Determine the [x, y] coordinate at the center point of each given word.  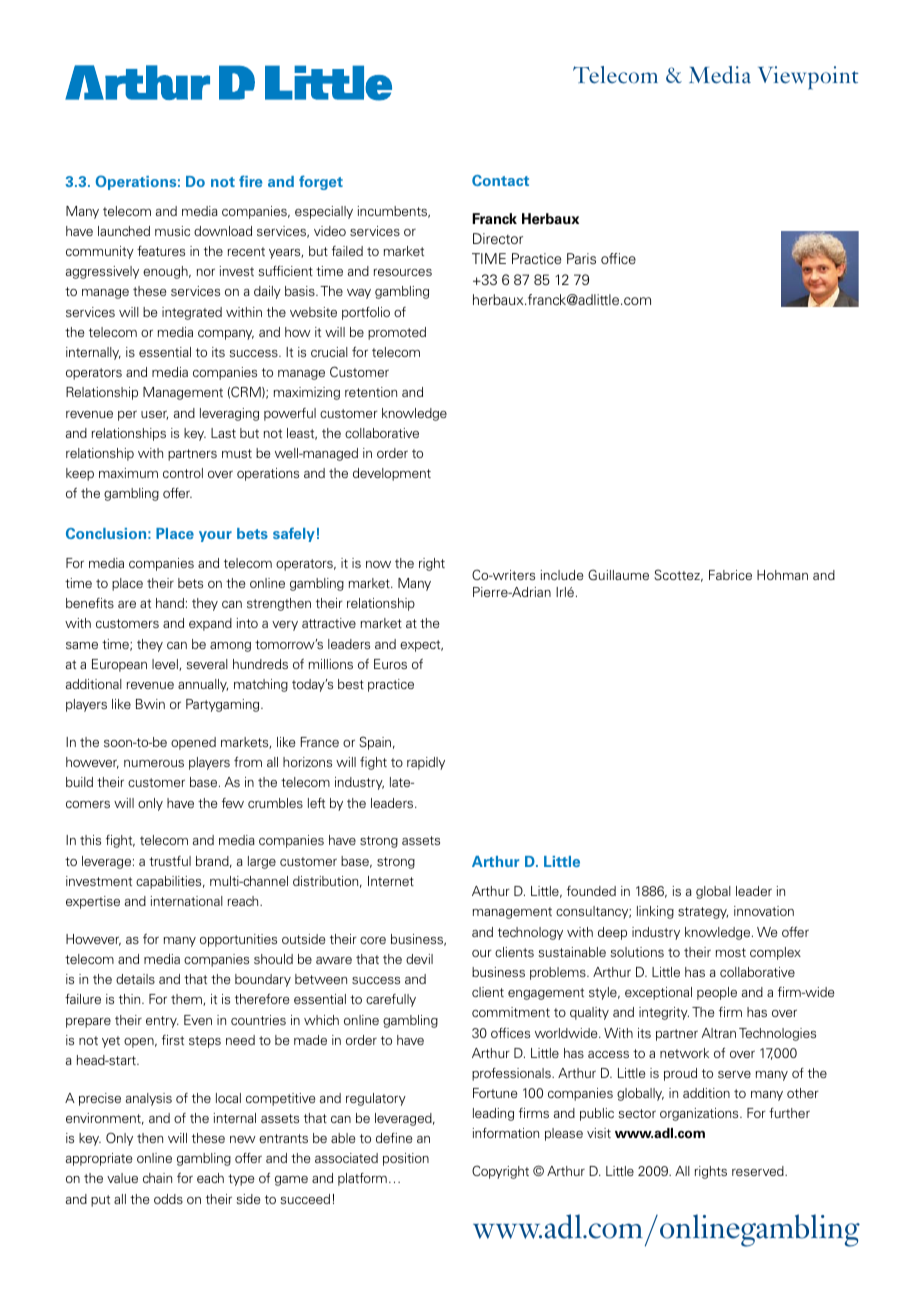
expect [421, 646]
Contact [500, 180]
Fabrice [730, 575]
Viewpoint [808, 78]
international [187, 901]
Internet [391, 881]
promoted [397, 333]
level [166, 665]
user [154, 415]
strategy [703, 913]
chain [157, 1178]
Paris [581, 258]
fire [251, 181]
